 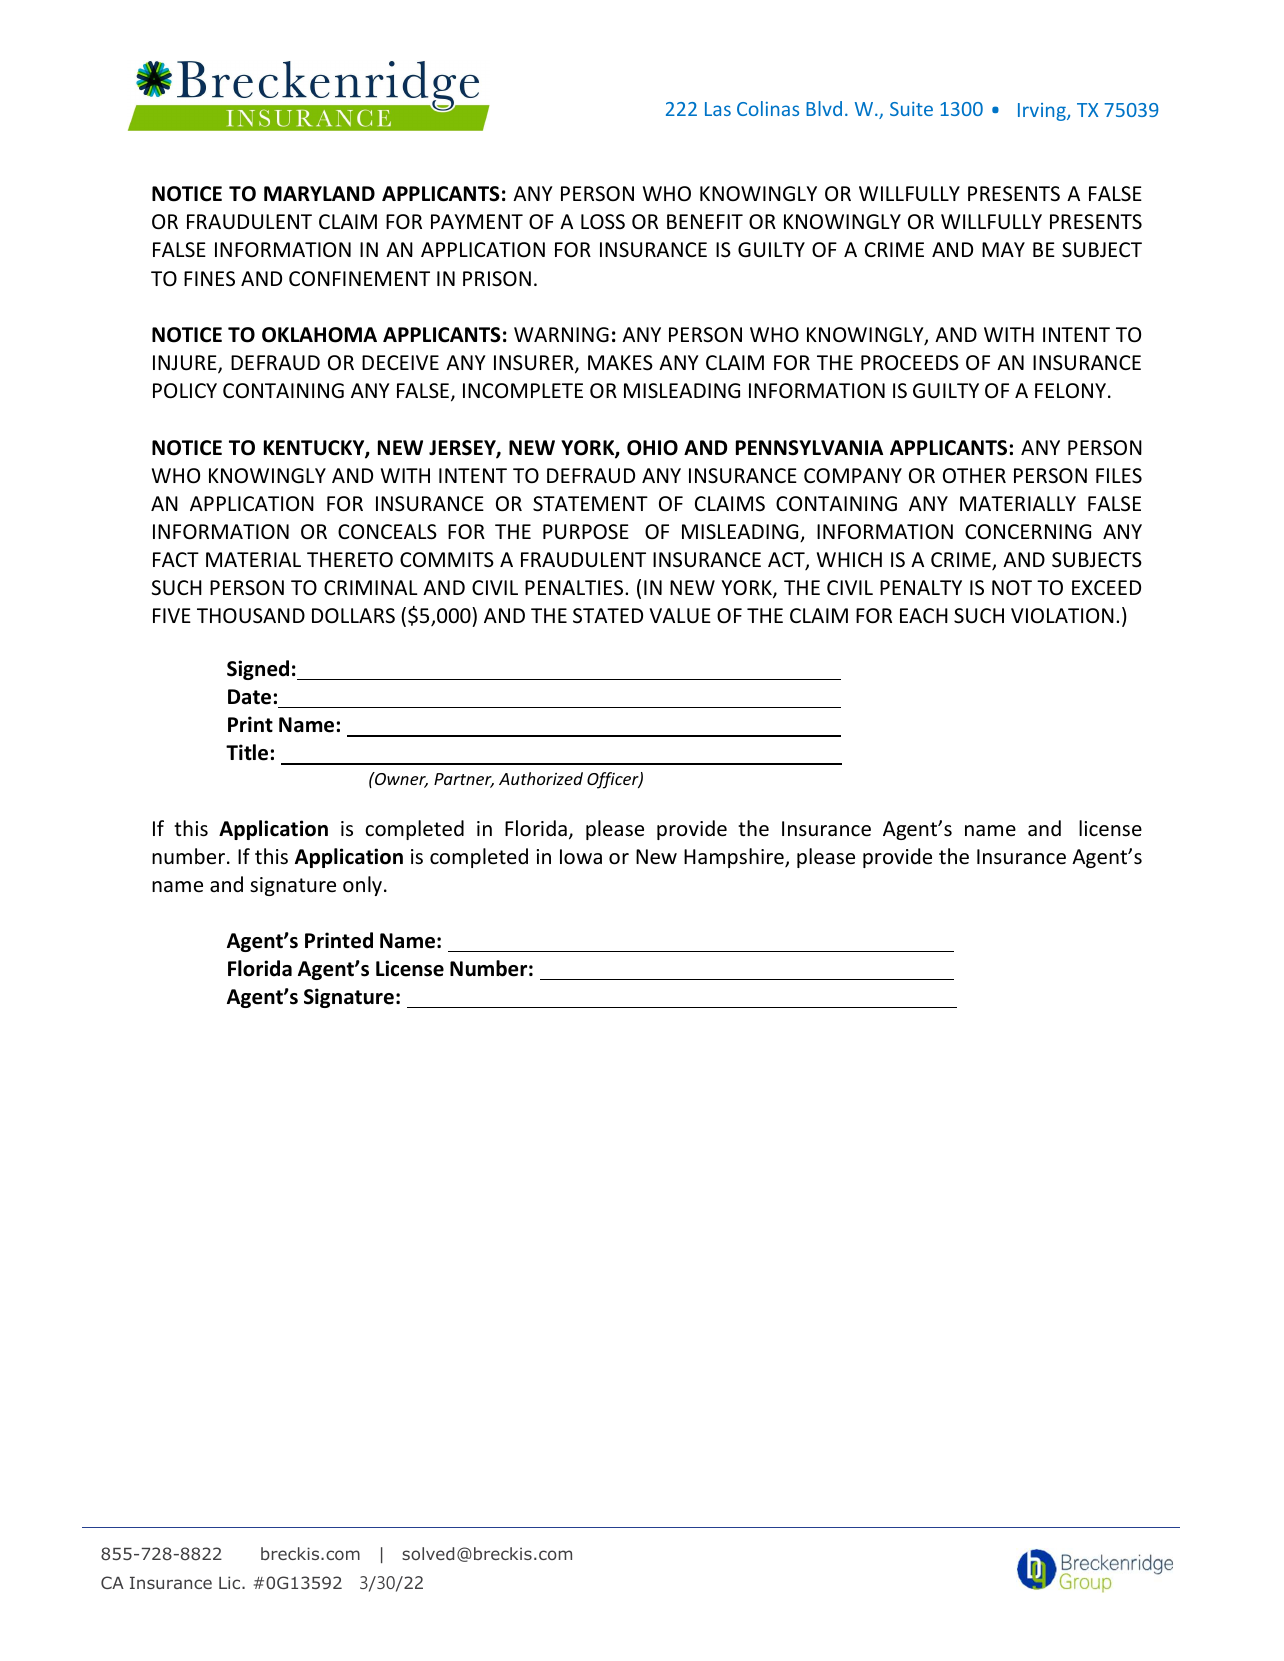 What do you see at coordinates (1003, 249) in the screenshot?
I see `MAY` at bounding box center [1003, 249].
